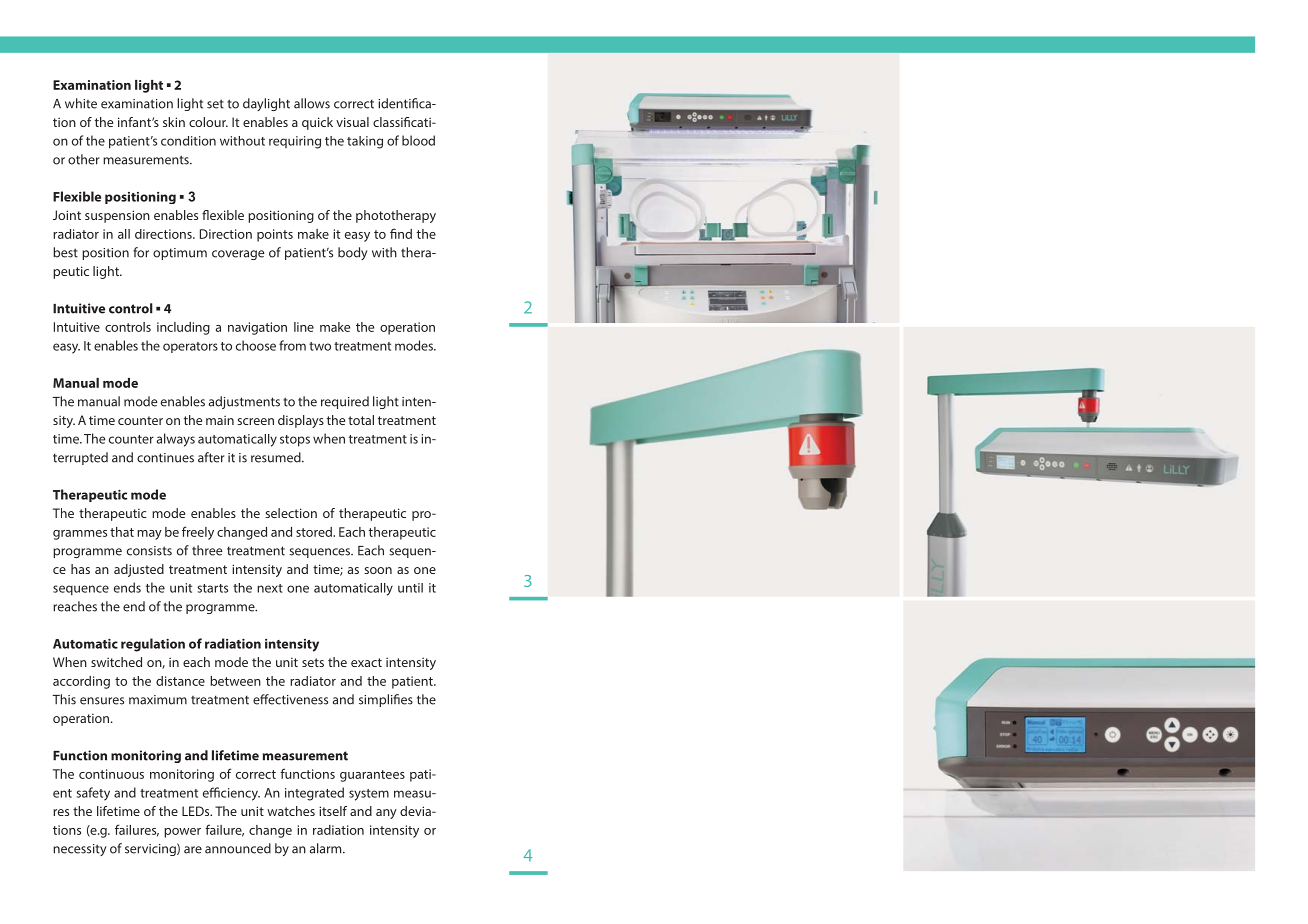 This document has width=1308, height=924. What do you see at coordinates (81, 103) in the document?
I see `white` at bounding box center [81, 103].
